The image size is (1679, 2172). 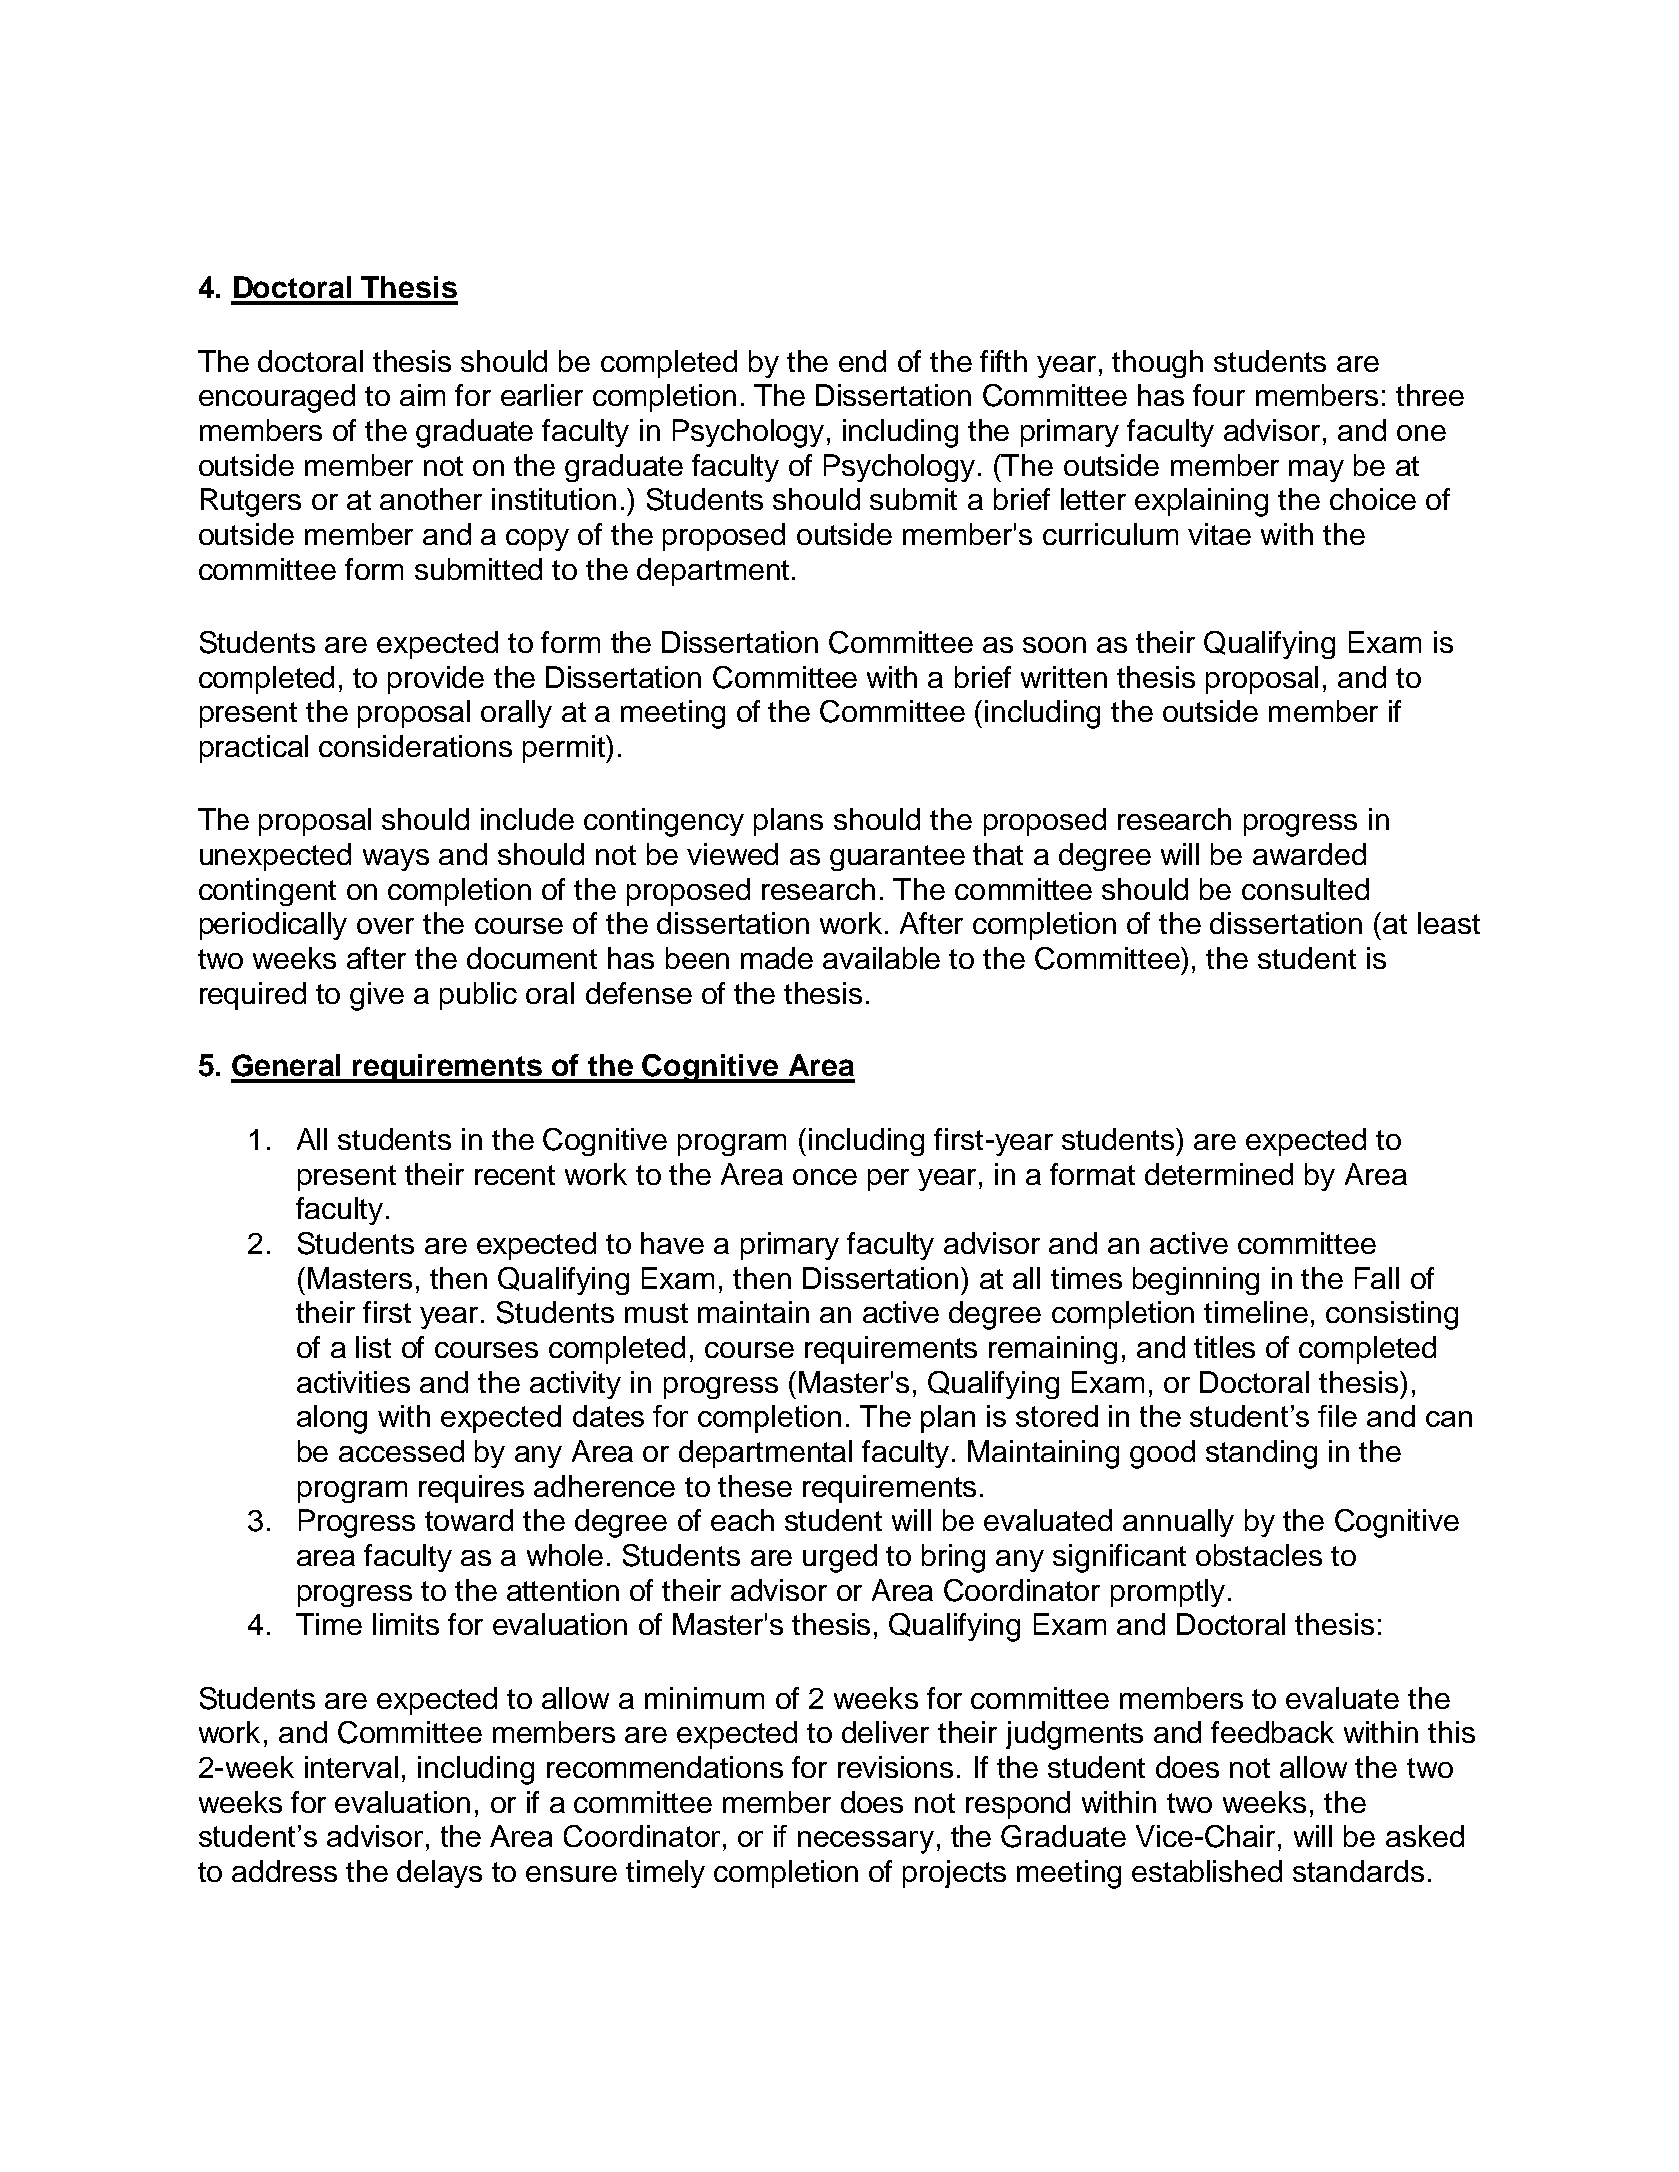 What do you see at coordinates (422, 395) in the screenshot?
I see `aim` at bounding box center [422, 395].
